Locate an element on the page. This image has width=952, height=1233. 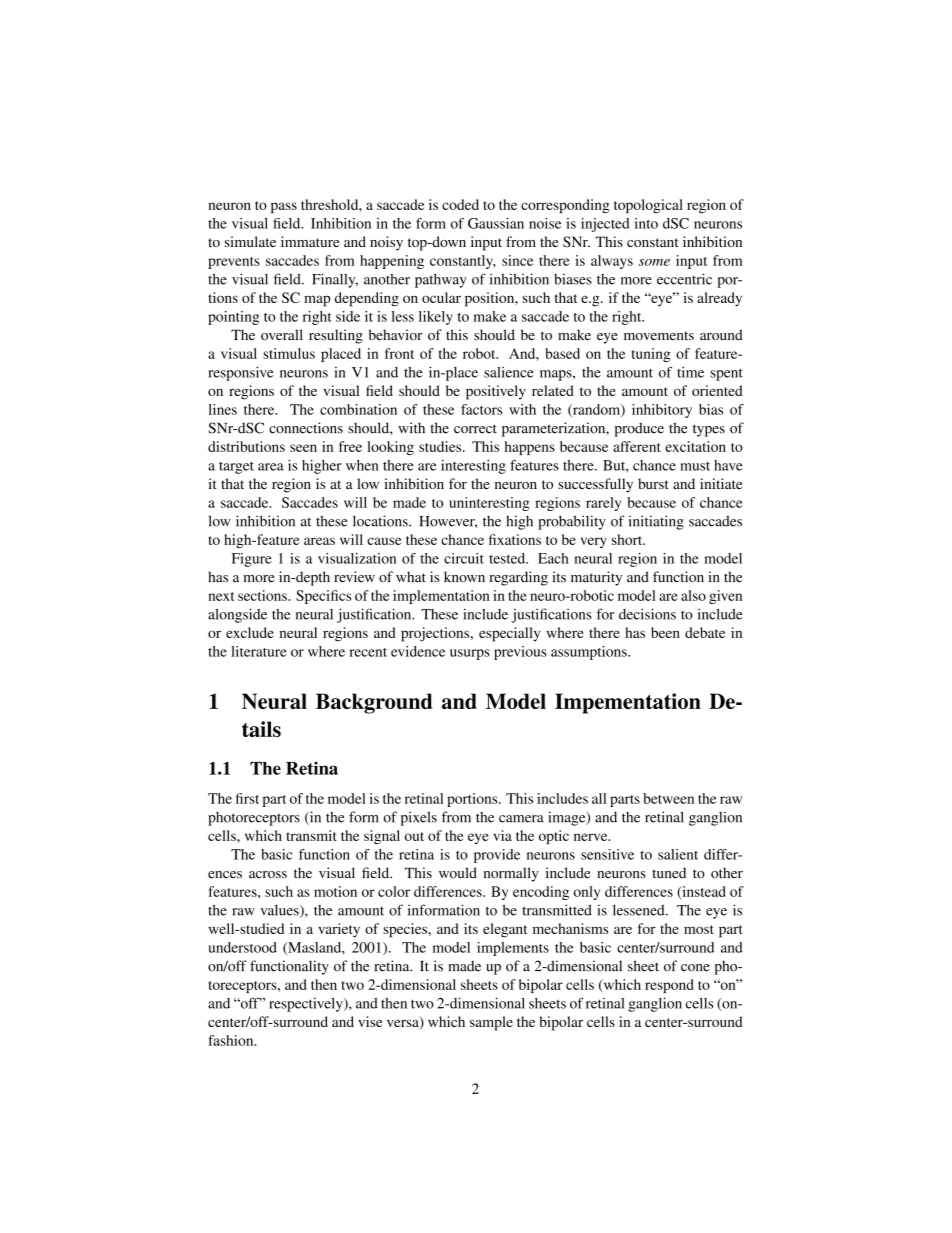
between is located at coordinates (668, 798).
